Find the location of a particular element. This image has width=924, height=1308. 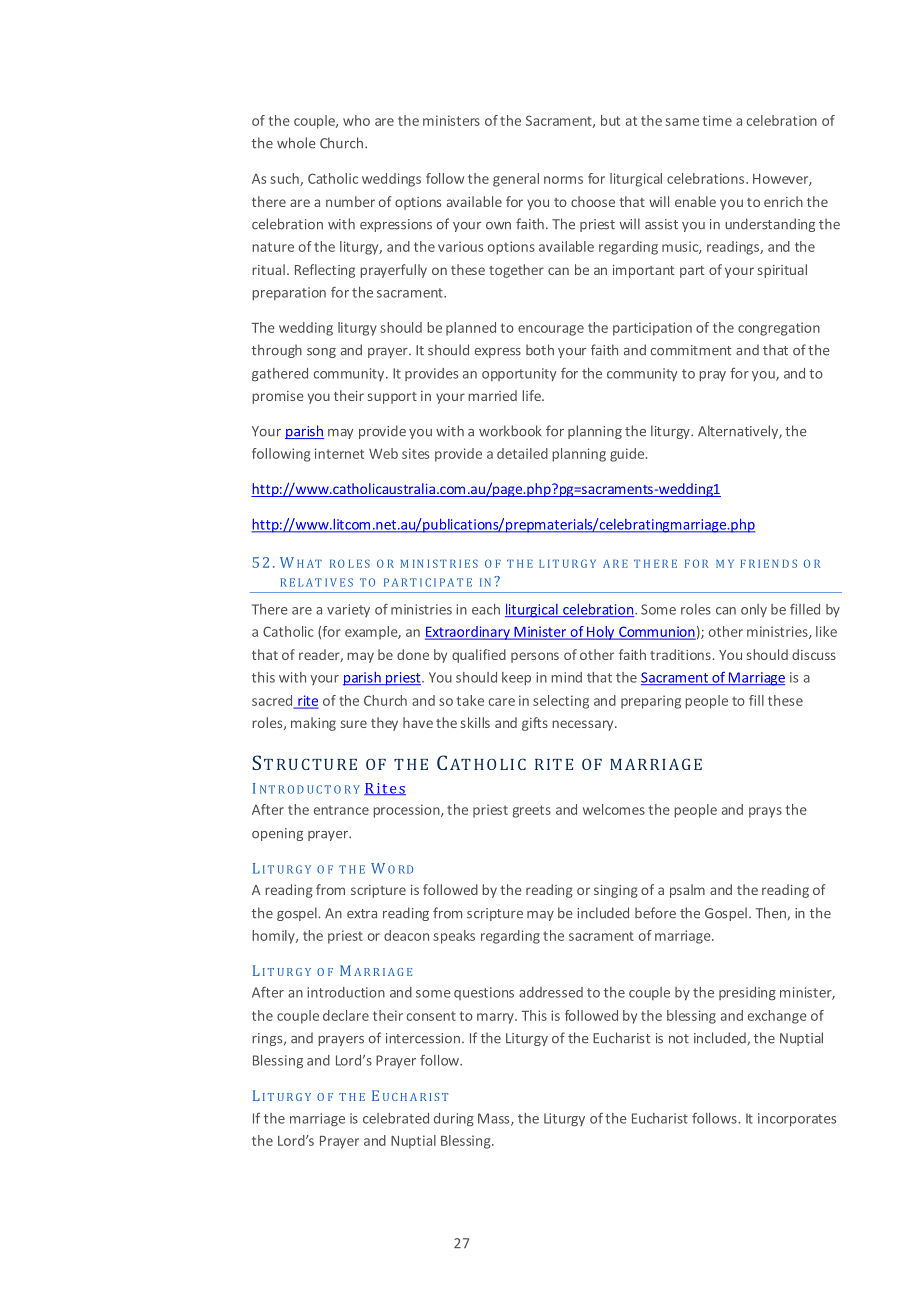

celebrated is located at coordinates (396, 1118).
